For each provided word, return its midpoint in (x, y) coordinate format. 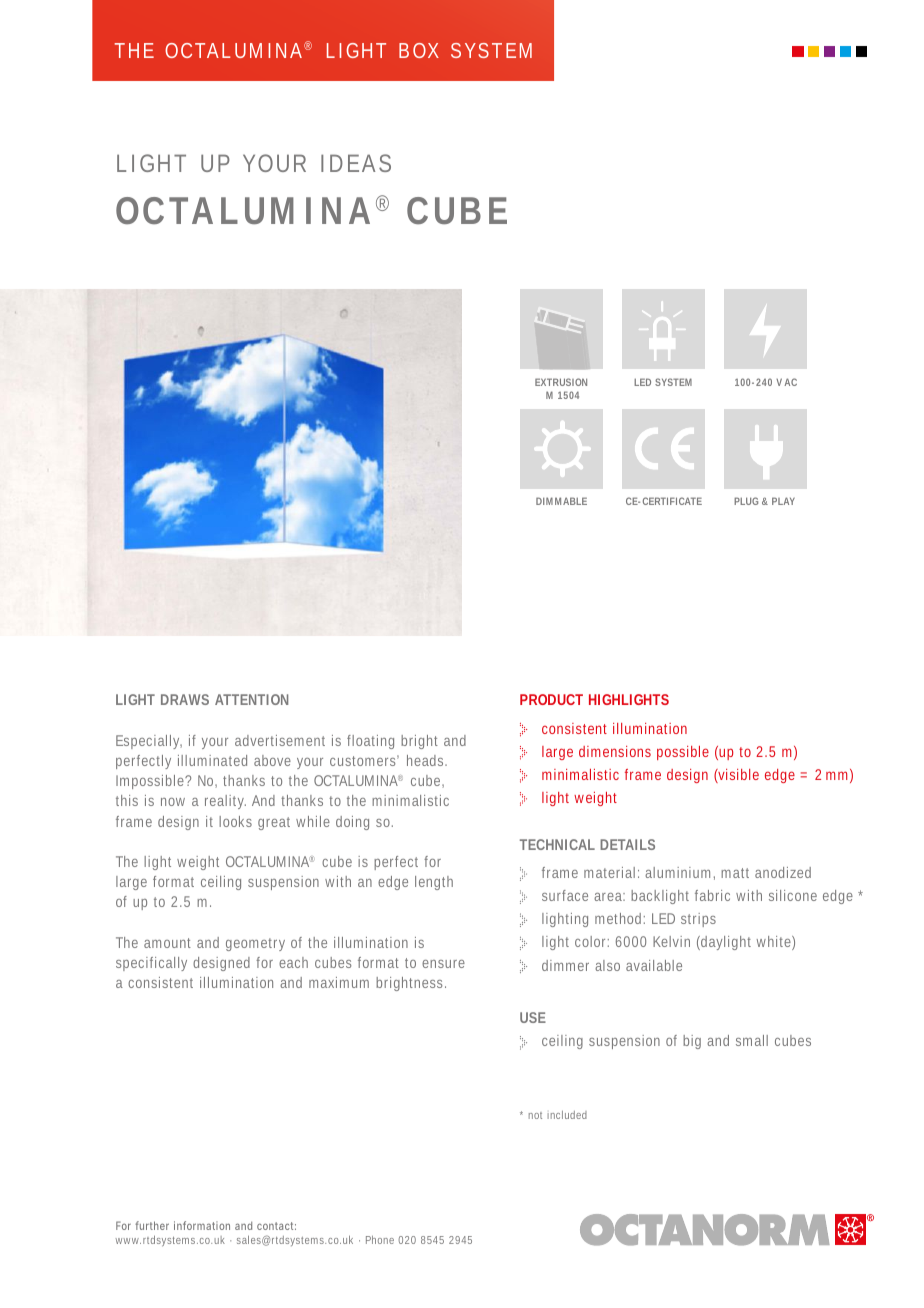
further (152, 1225)
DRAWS (185, 699)
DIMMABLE (561, 501)
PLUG (746, 501)
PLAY (783, 501)
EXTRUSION (561, 382)
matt (735, 873)
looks (235, 821)
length (434, 883)
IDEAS (356, 163)
